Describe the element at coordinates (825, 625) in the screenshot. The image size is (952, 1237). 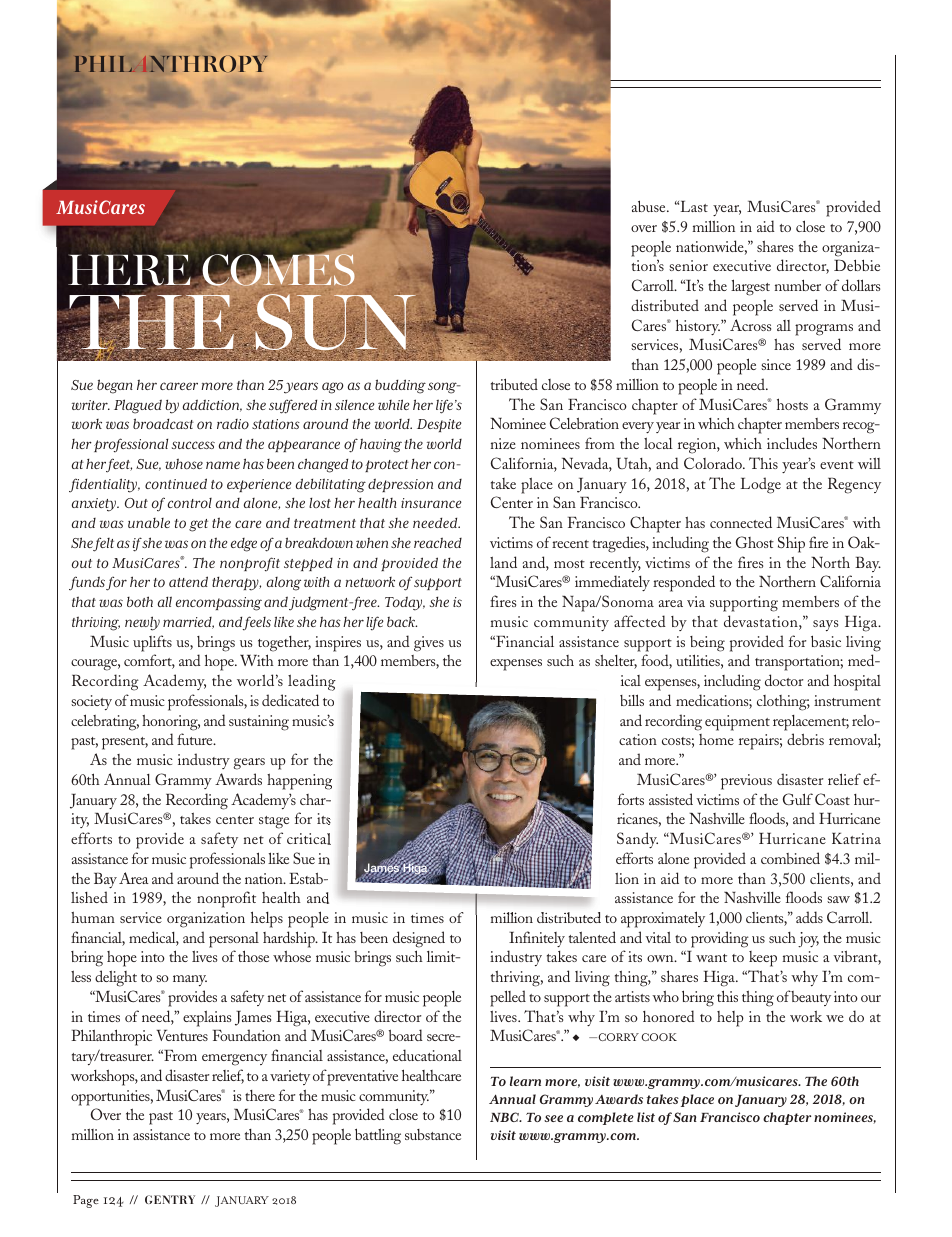
I see `says` at that location.
